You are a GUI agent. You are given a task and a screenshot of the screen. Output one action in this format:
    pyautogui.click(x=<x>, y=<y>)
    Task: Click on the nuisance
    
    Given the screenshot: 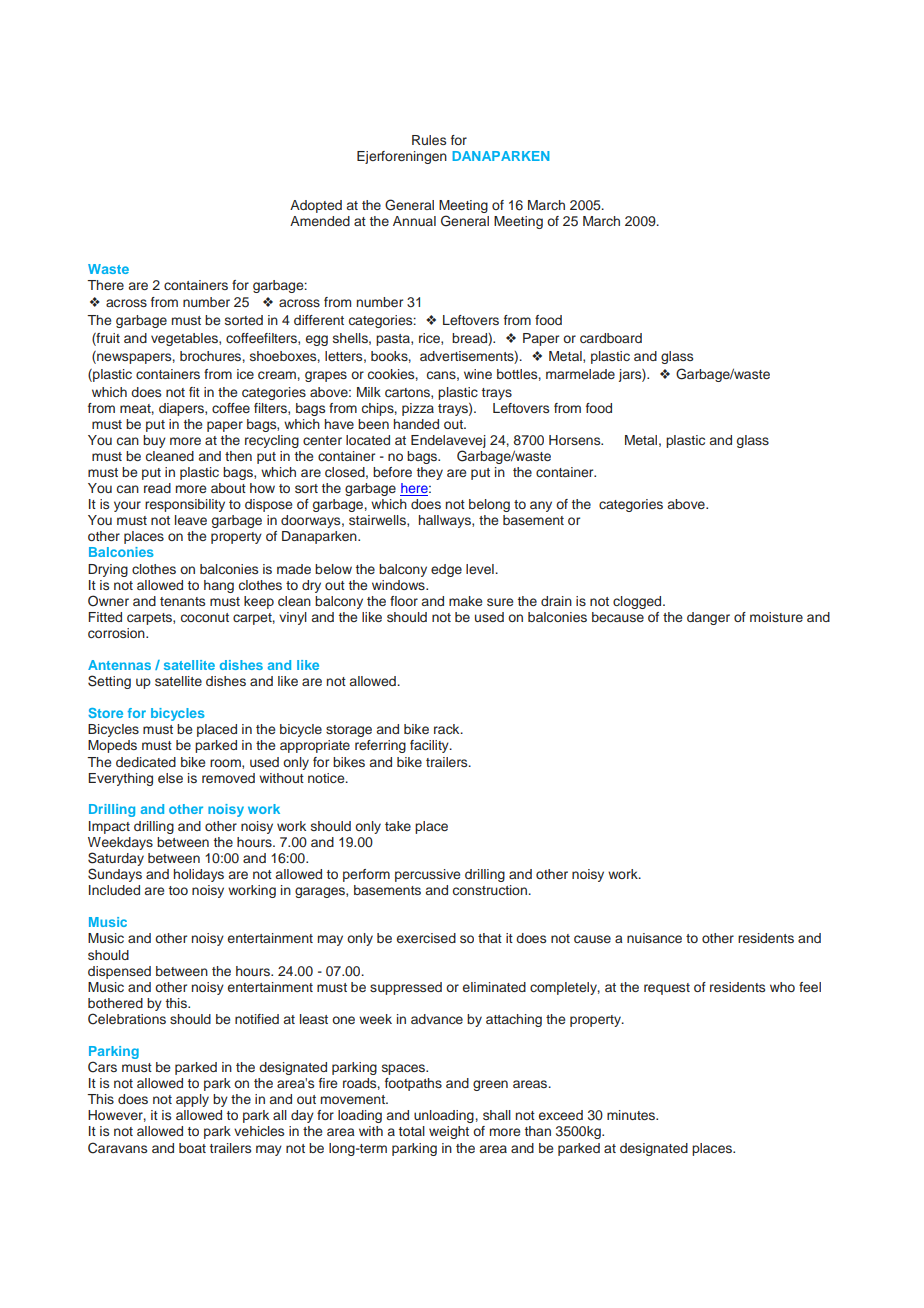 What is the action you would take?
    pyautogui.click(x=654, y=938)
